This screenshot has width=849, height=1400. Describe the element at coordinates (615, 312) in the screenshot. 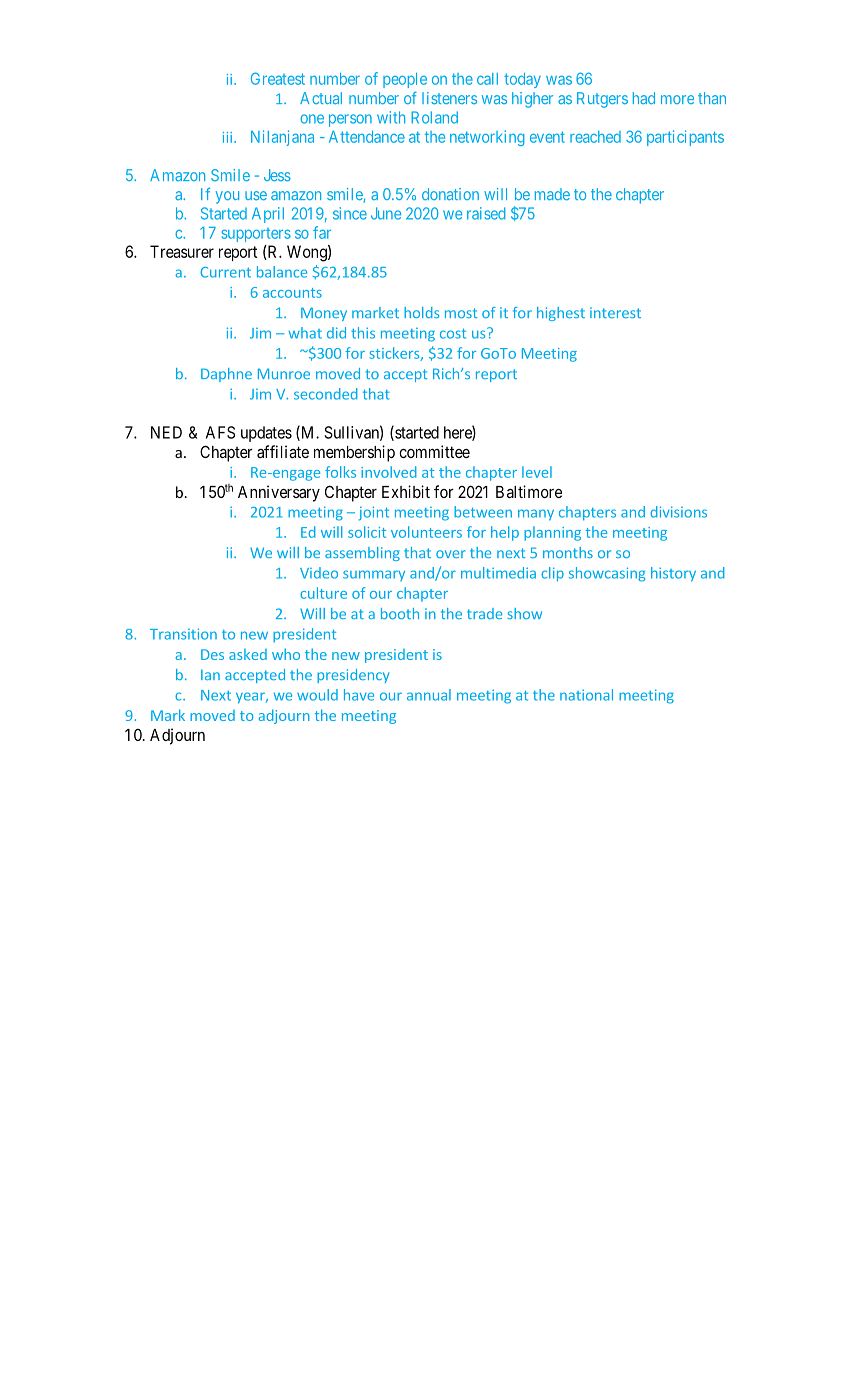

I see `interest` at that location.
